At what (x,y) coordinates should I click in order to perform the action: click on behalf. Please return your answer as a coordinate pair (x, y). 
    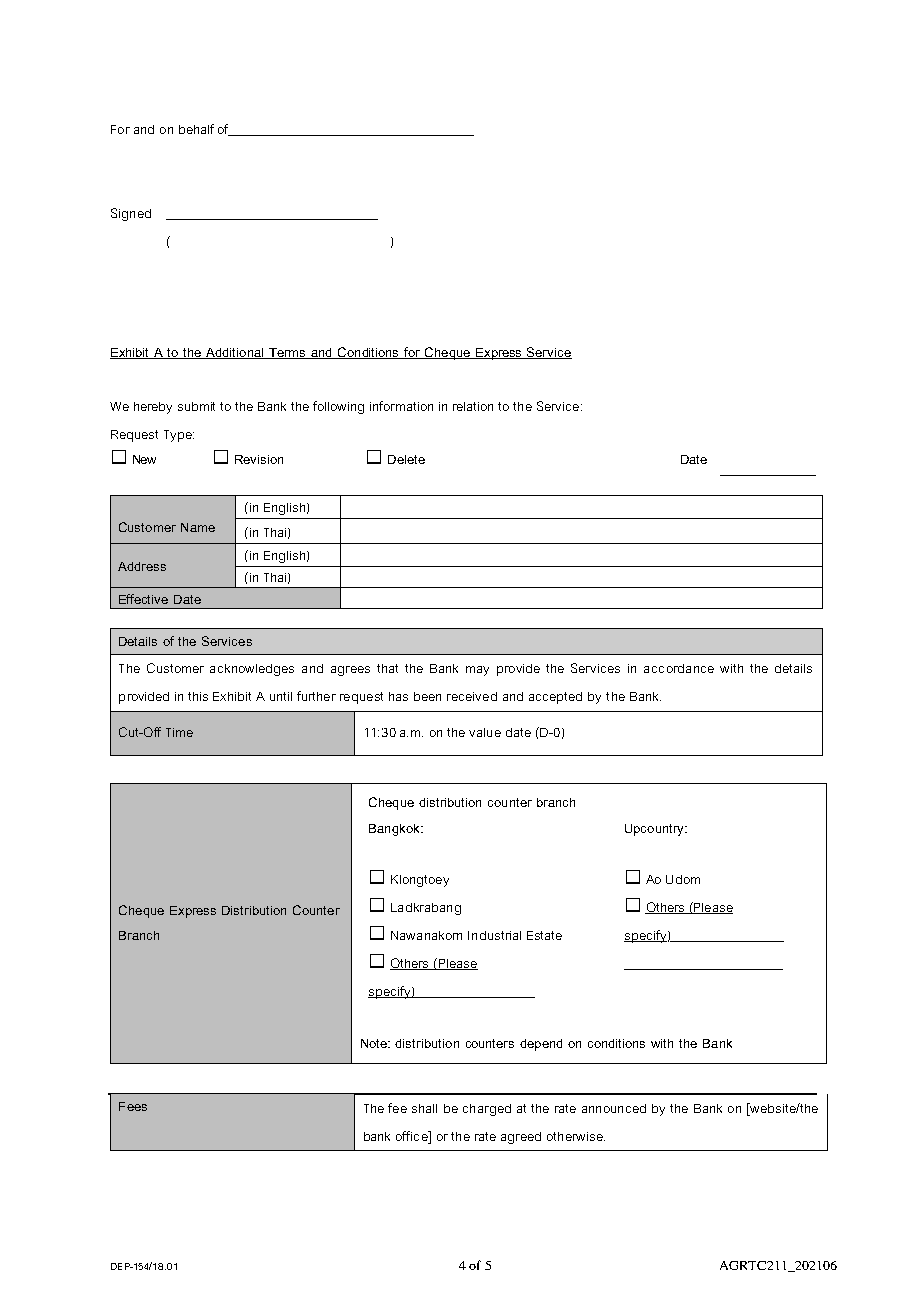
    Looking at the image, I should click on (196, 129).
